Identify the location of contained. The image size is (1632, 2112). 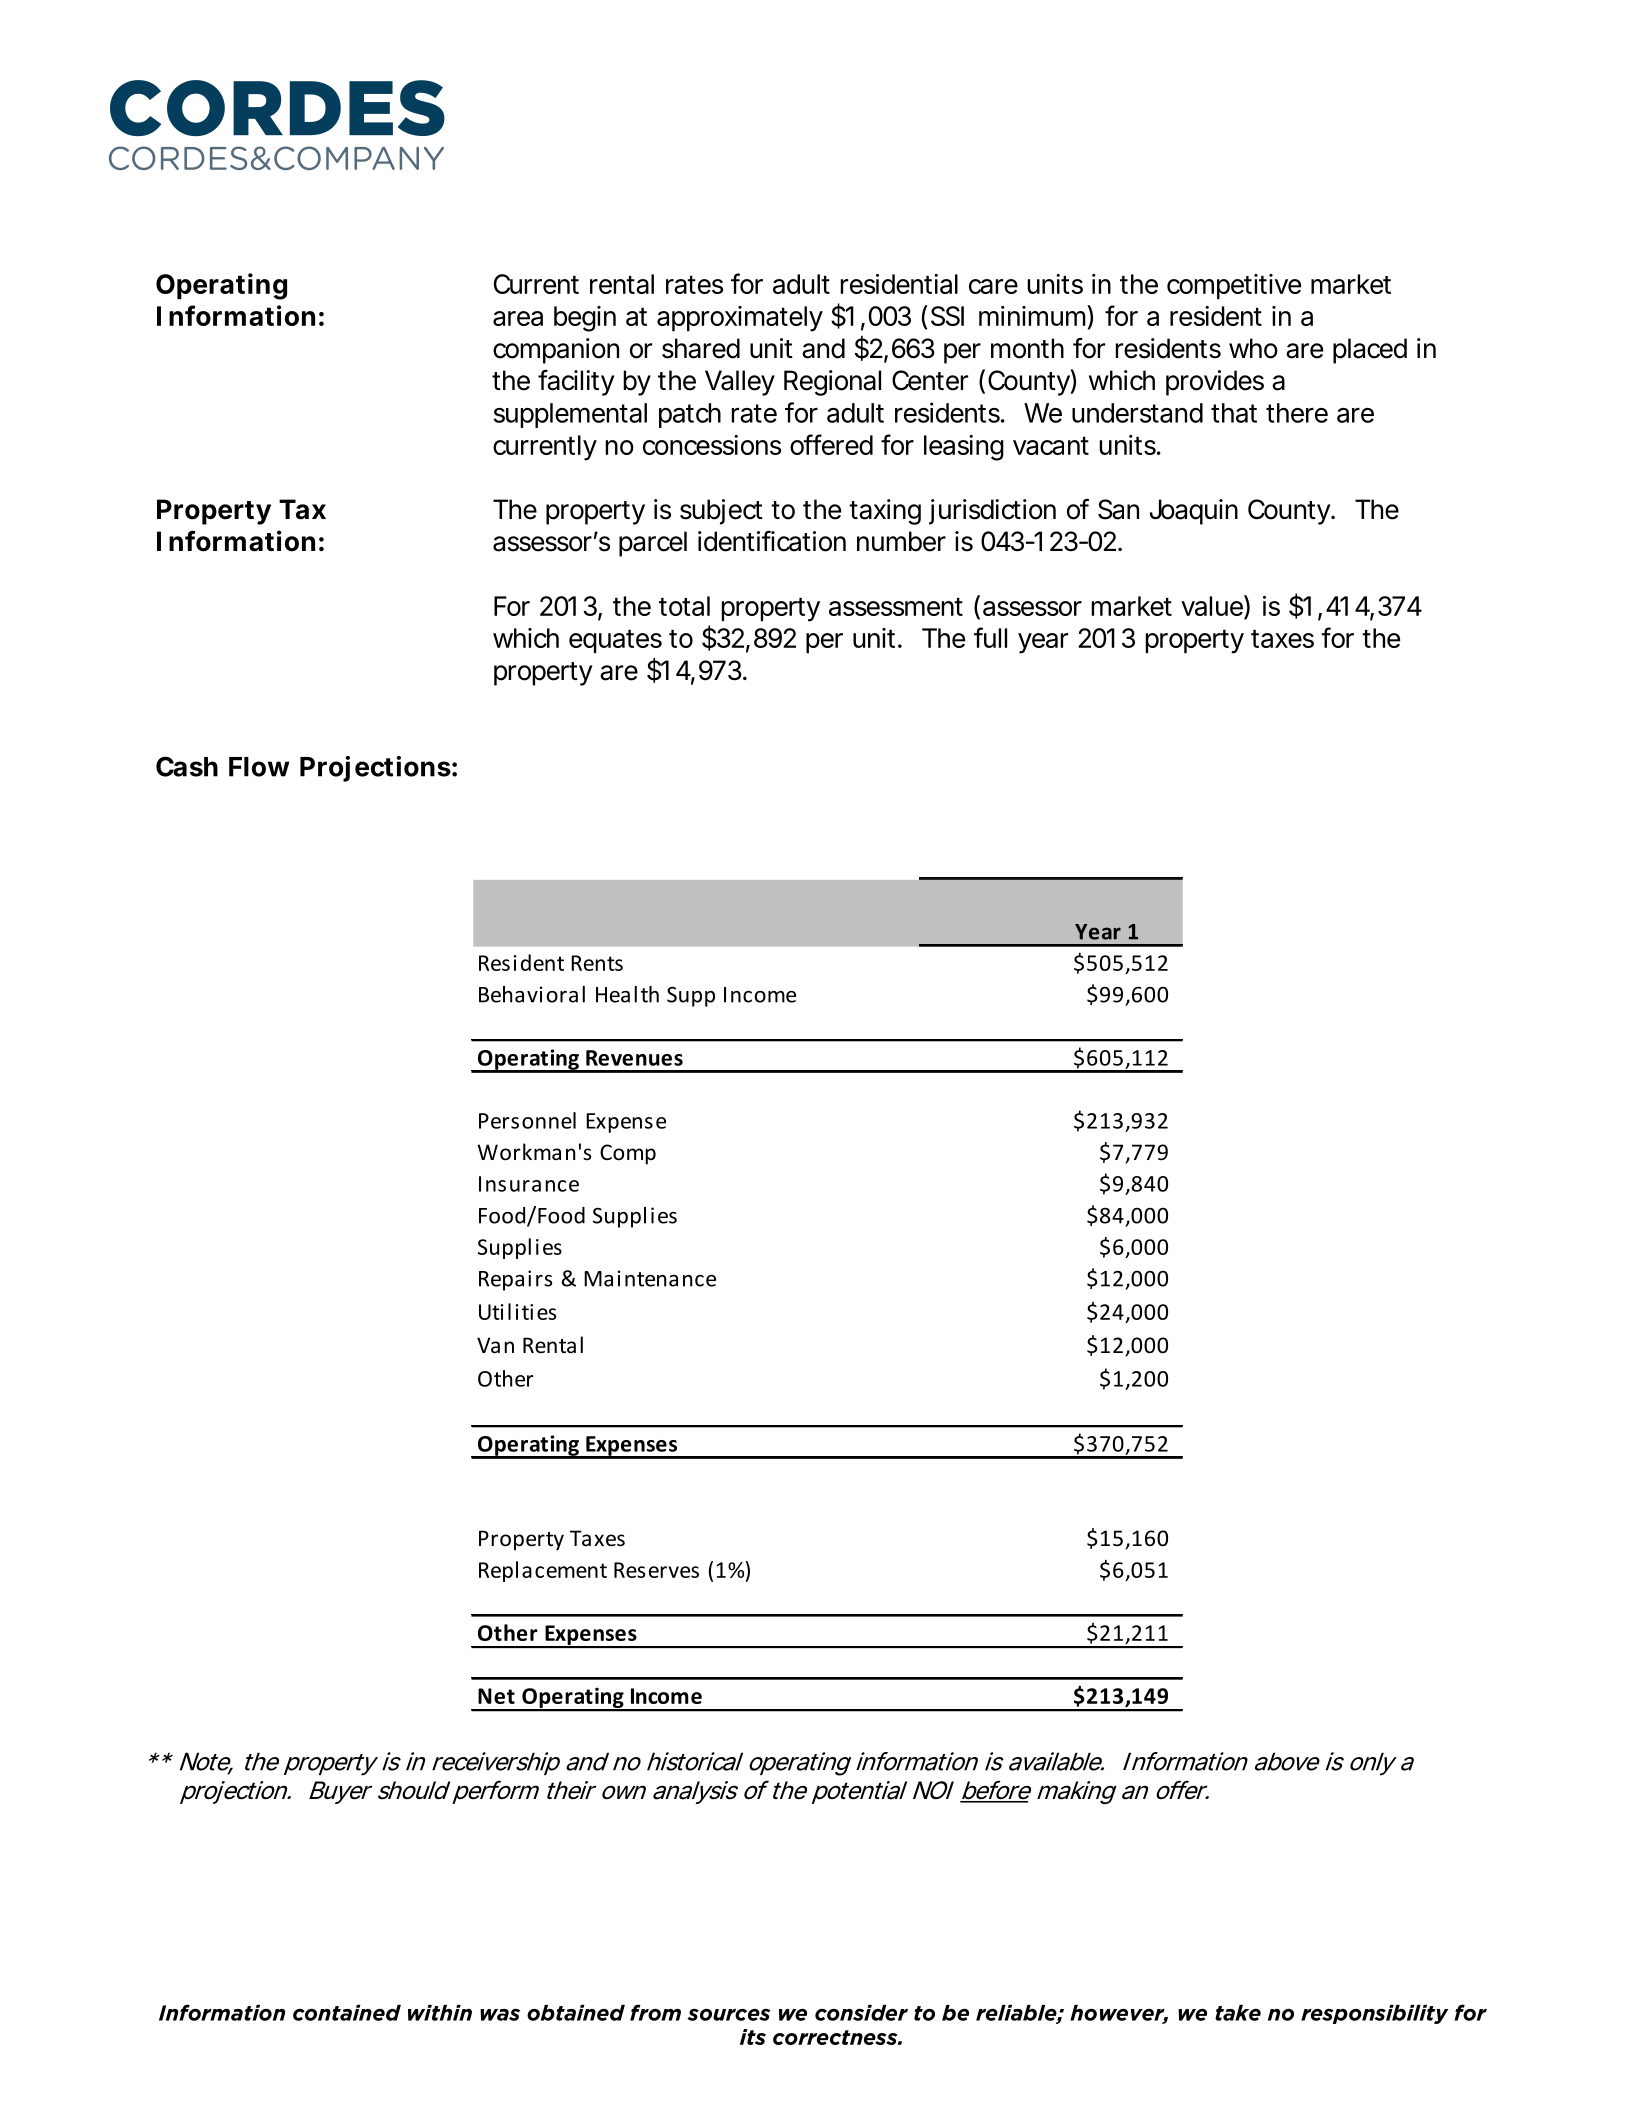
(347, 2013).
